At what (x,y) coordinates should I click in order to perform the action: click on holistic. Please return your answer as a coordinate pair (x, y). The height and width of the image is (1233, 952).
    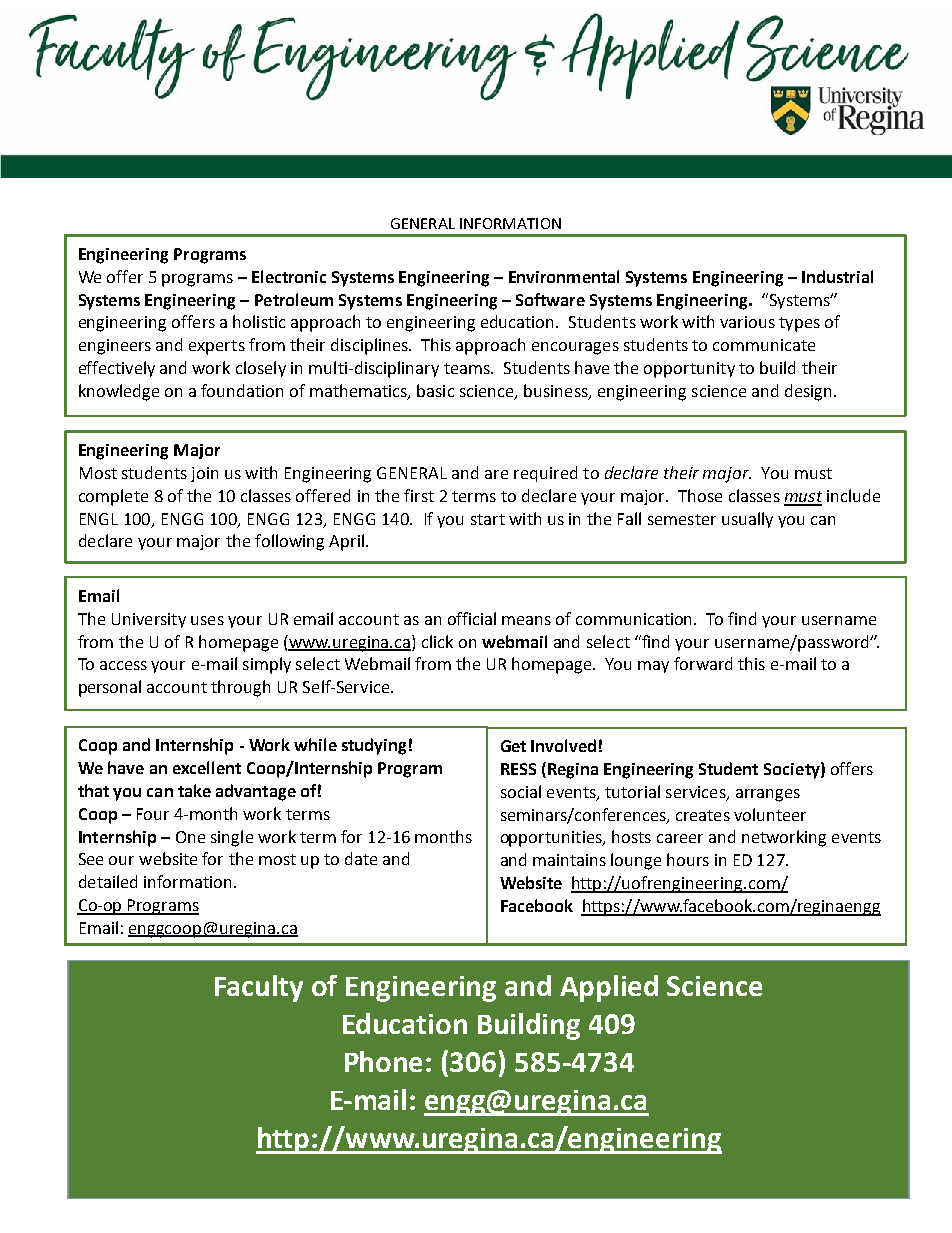
    Looking at the image, I should click on (259, 321).
